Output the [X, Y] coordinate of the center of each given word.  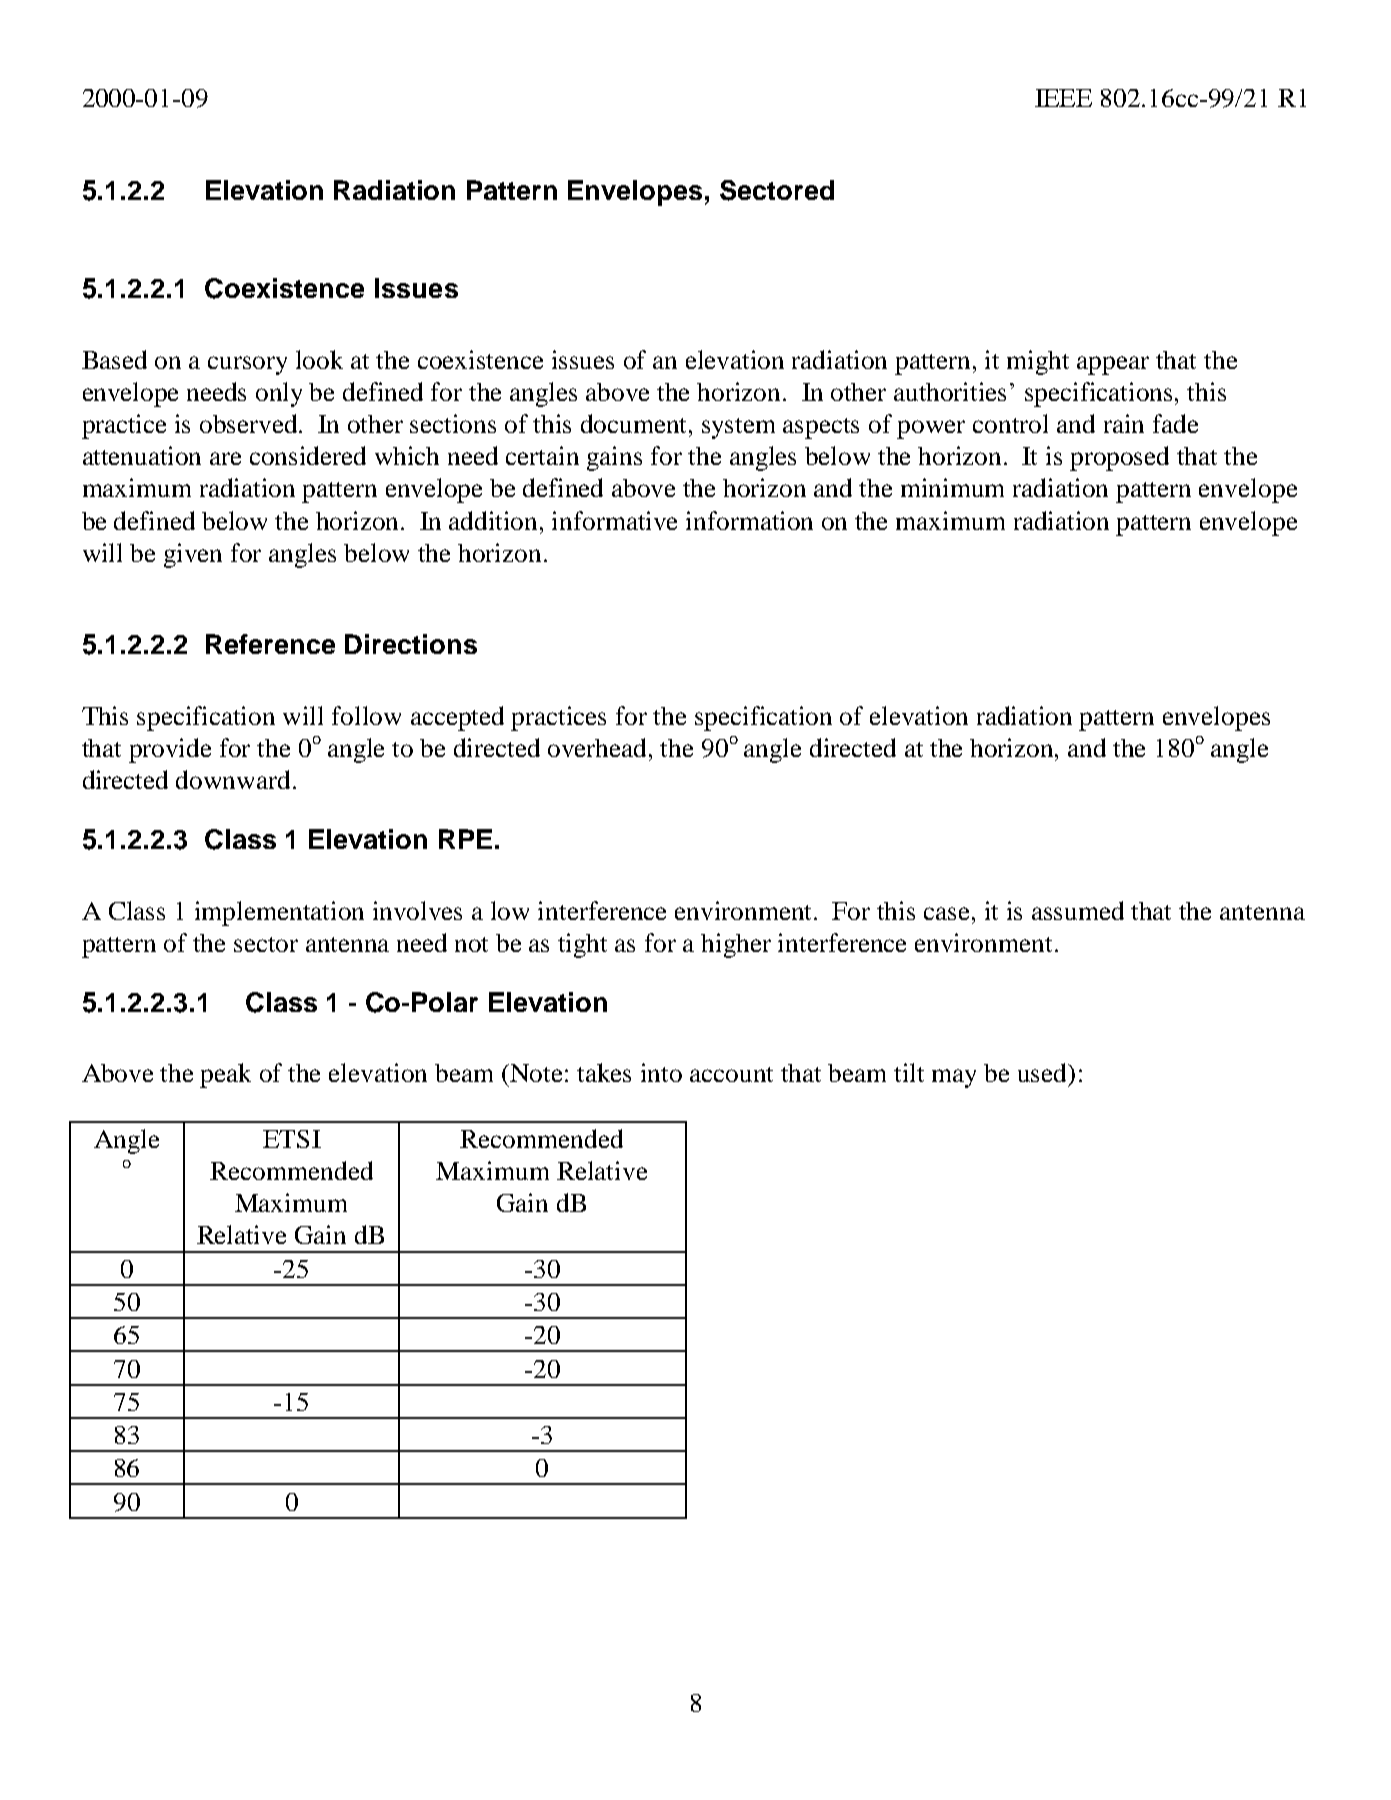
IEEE [1063, 98]
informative [614, 520]
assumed [1078, 910]
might [1038, 362]
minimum [952, 487]
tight [582, 945]
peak [225, 1075]
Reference [270, 644]
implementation [279, 913]
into [661, 1072]
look [319, 359]
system [738, 428]
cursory [247, 365]
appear [1113, 365]
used [1044, 1074]
